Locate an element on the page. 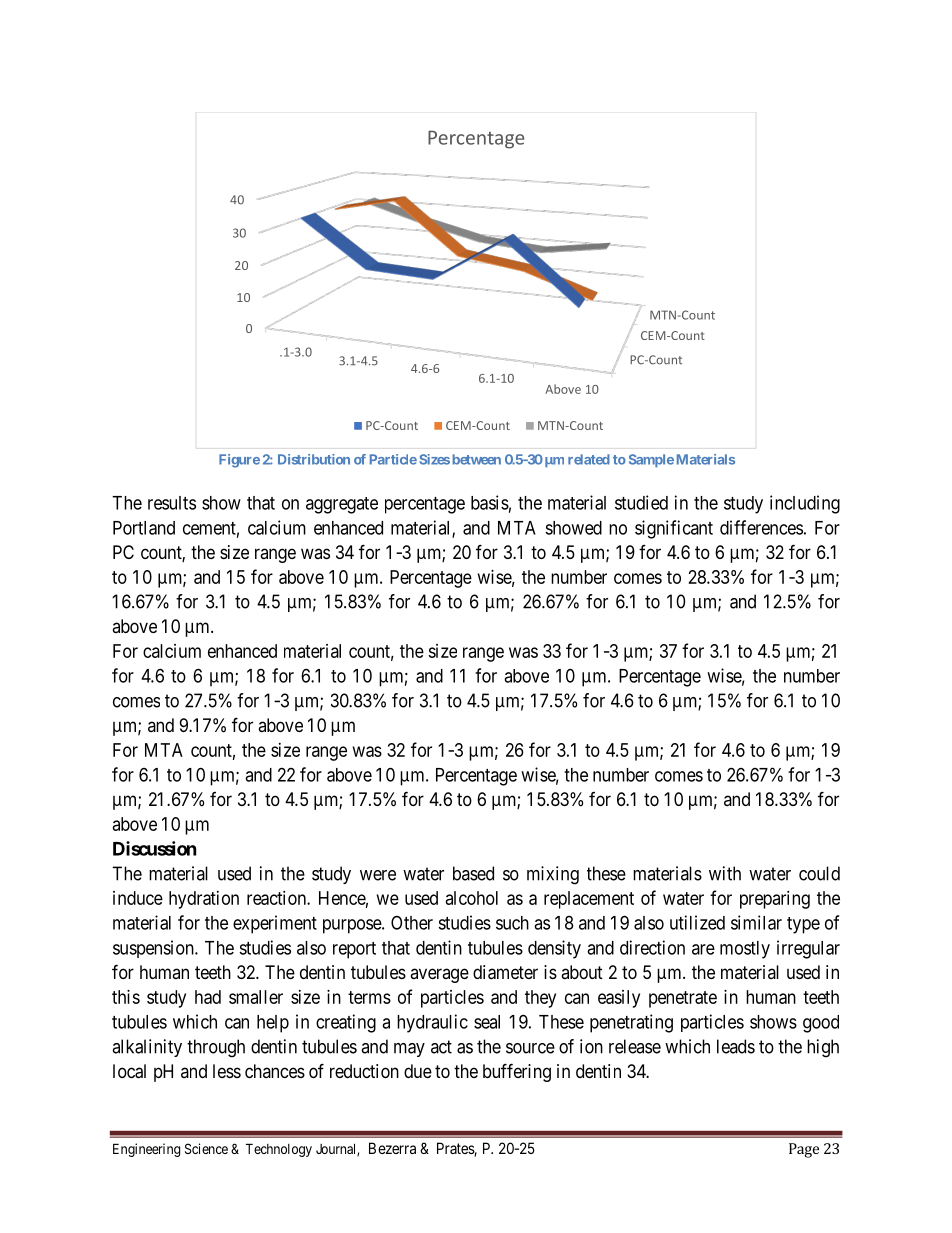  Figure is located at coordinates (239, 461).
